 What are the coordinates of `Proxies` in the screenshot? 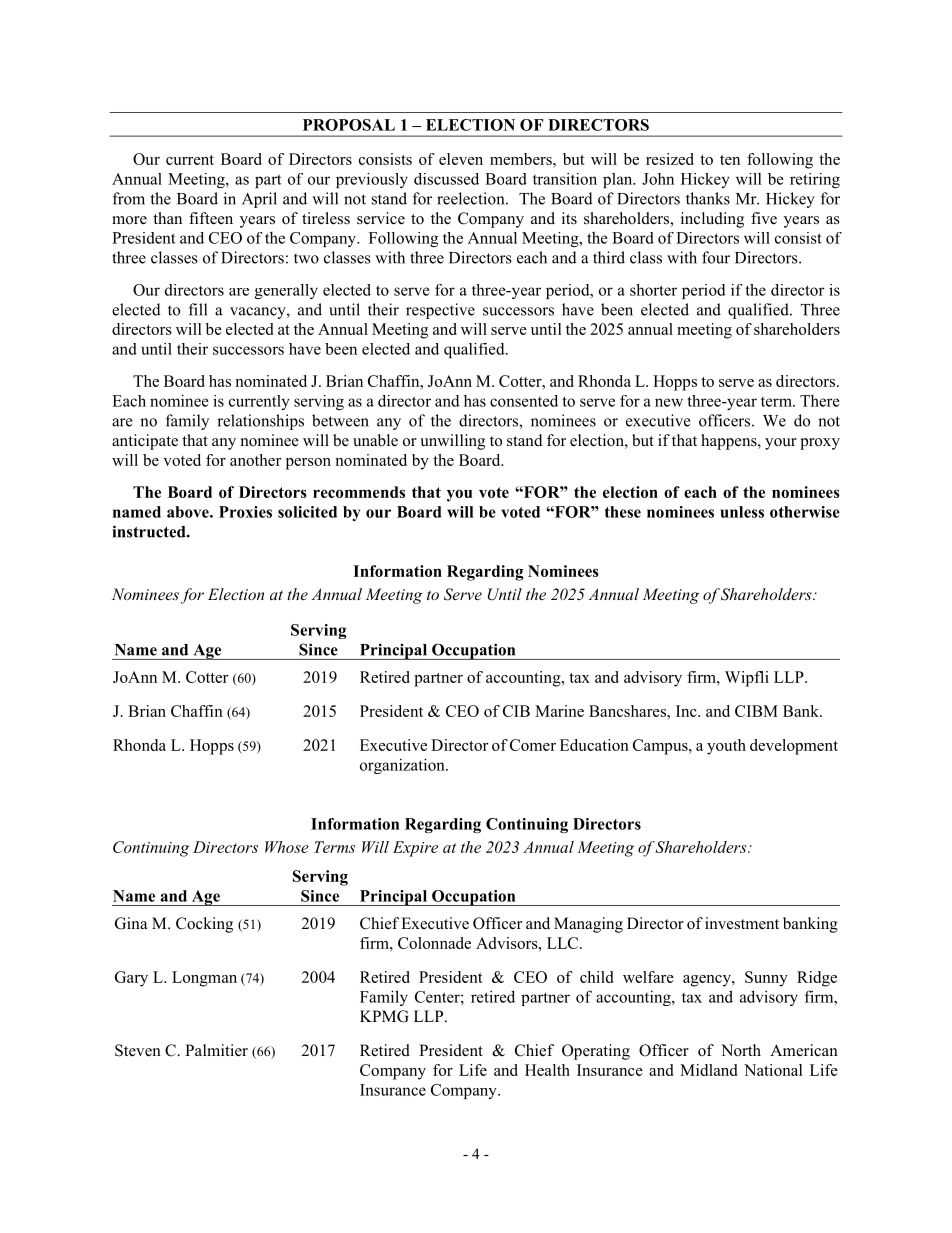 It's located at (245, 512).
